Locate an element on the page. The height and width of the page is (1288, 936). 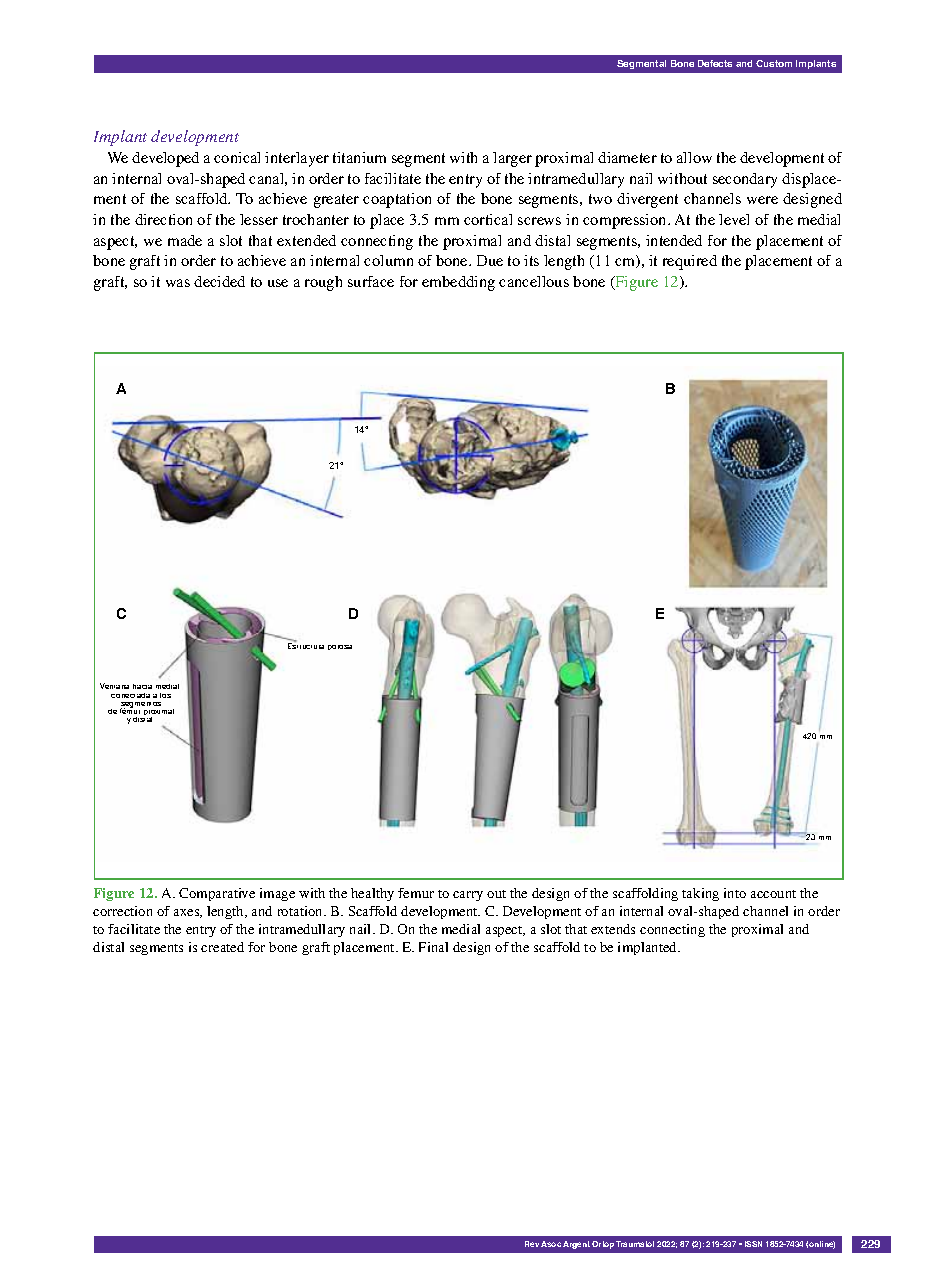
developed is located at coordinates (165, 159).
